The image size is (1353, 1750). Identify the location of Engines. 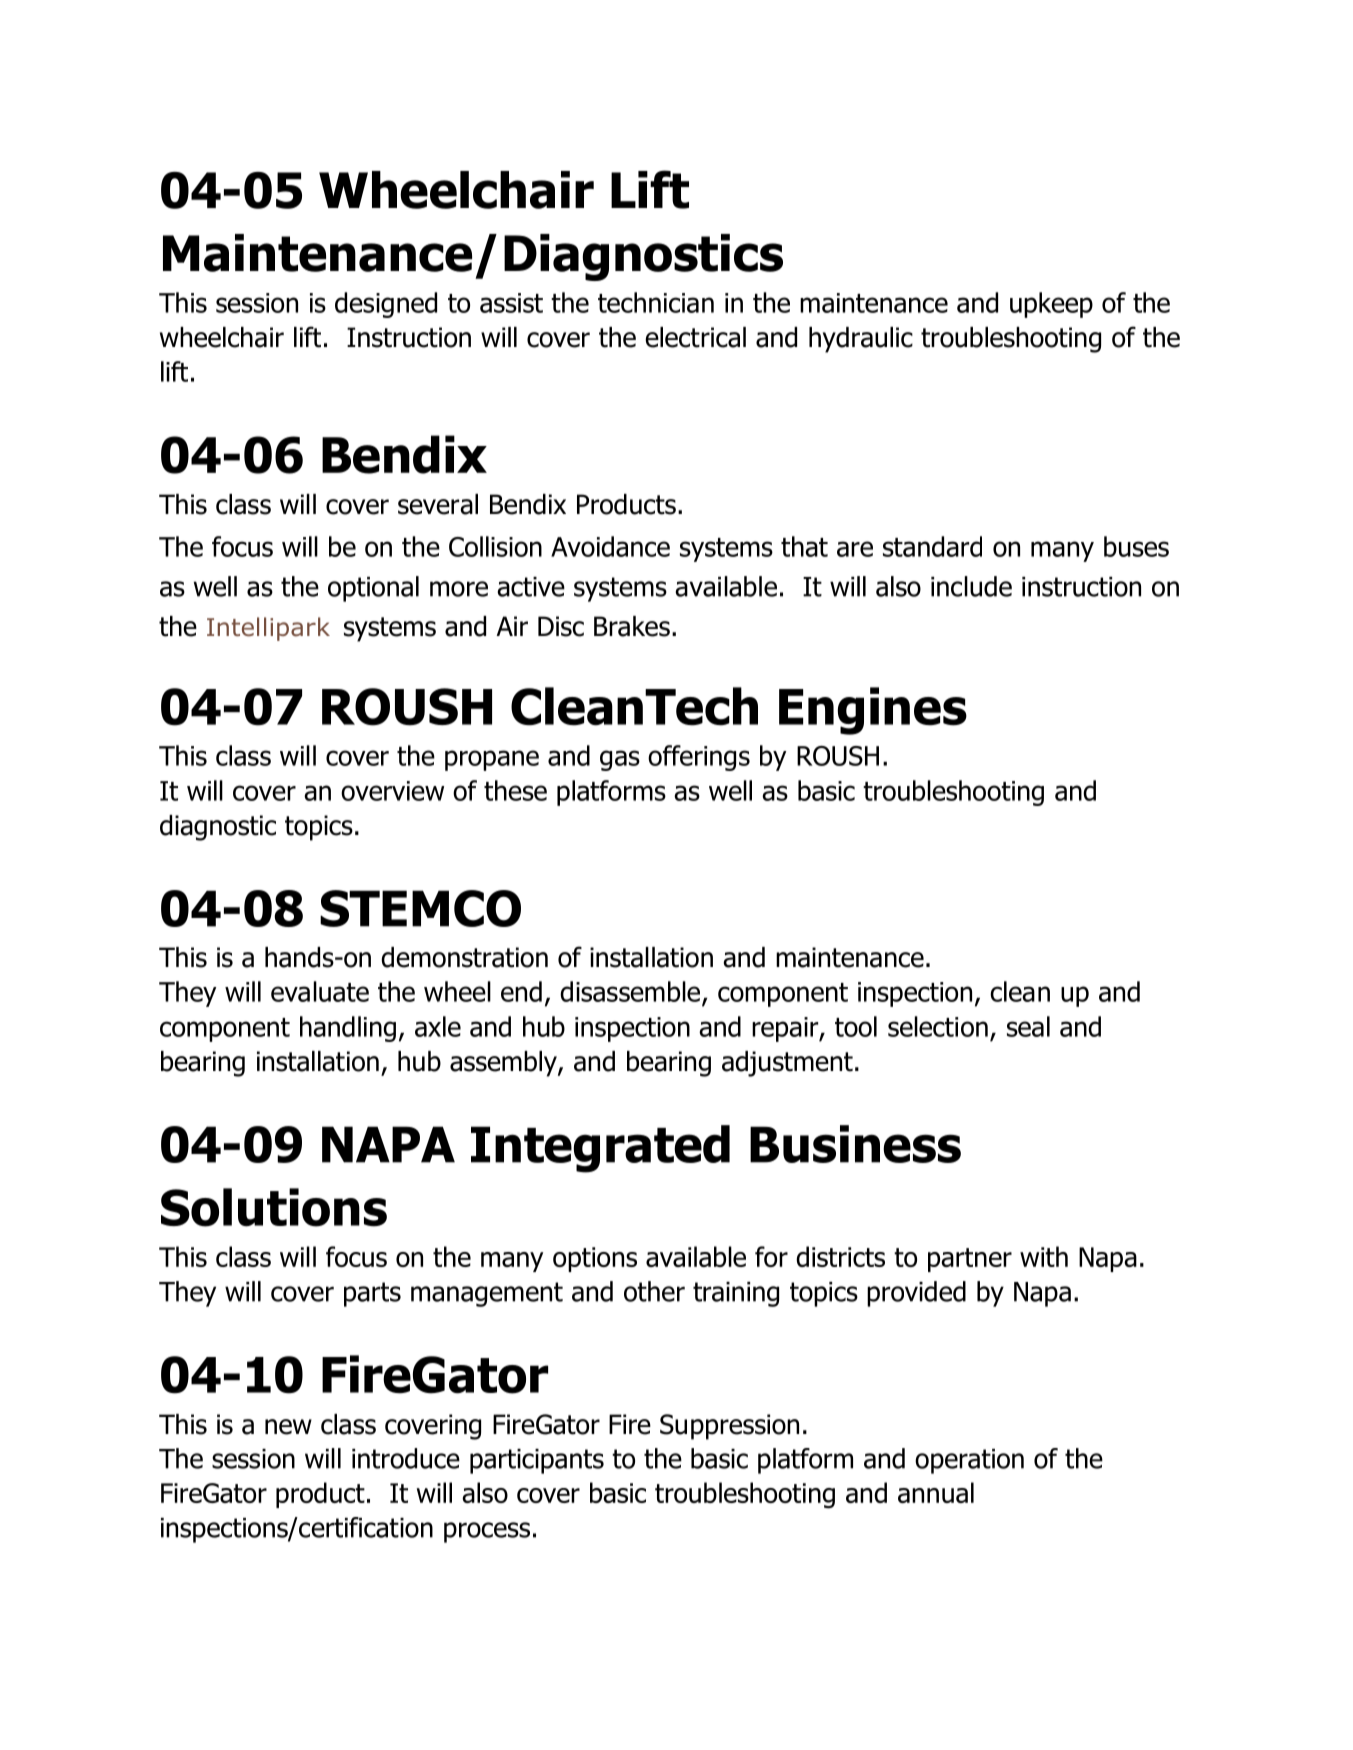
(873, 711).
